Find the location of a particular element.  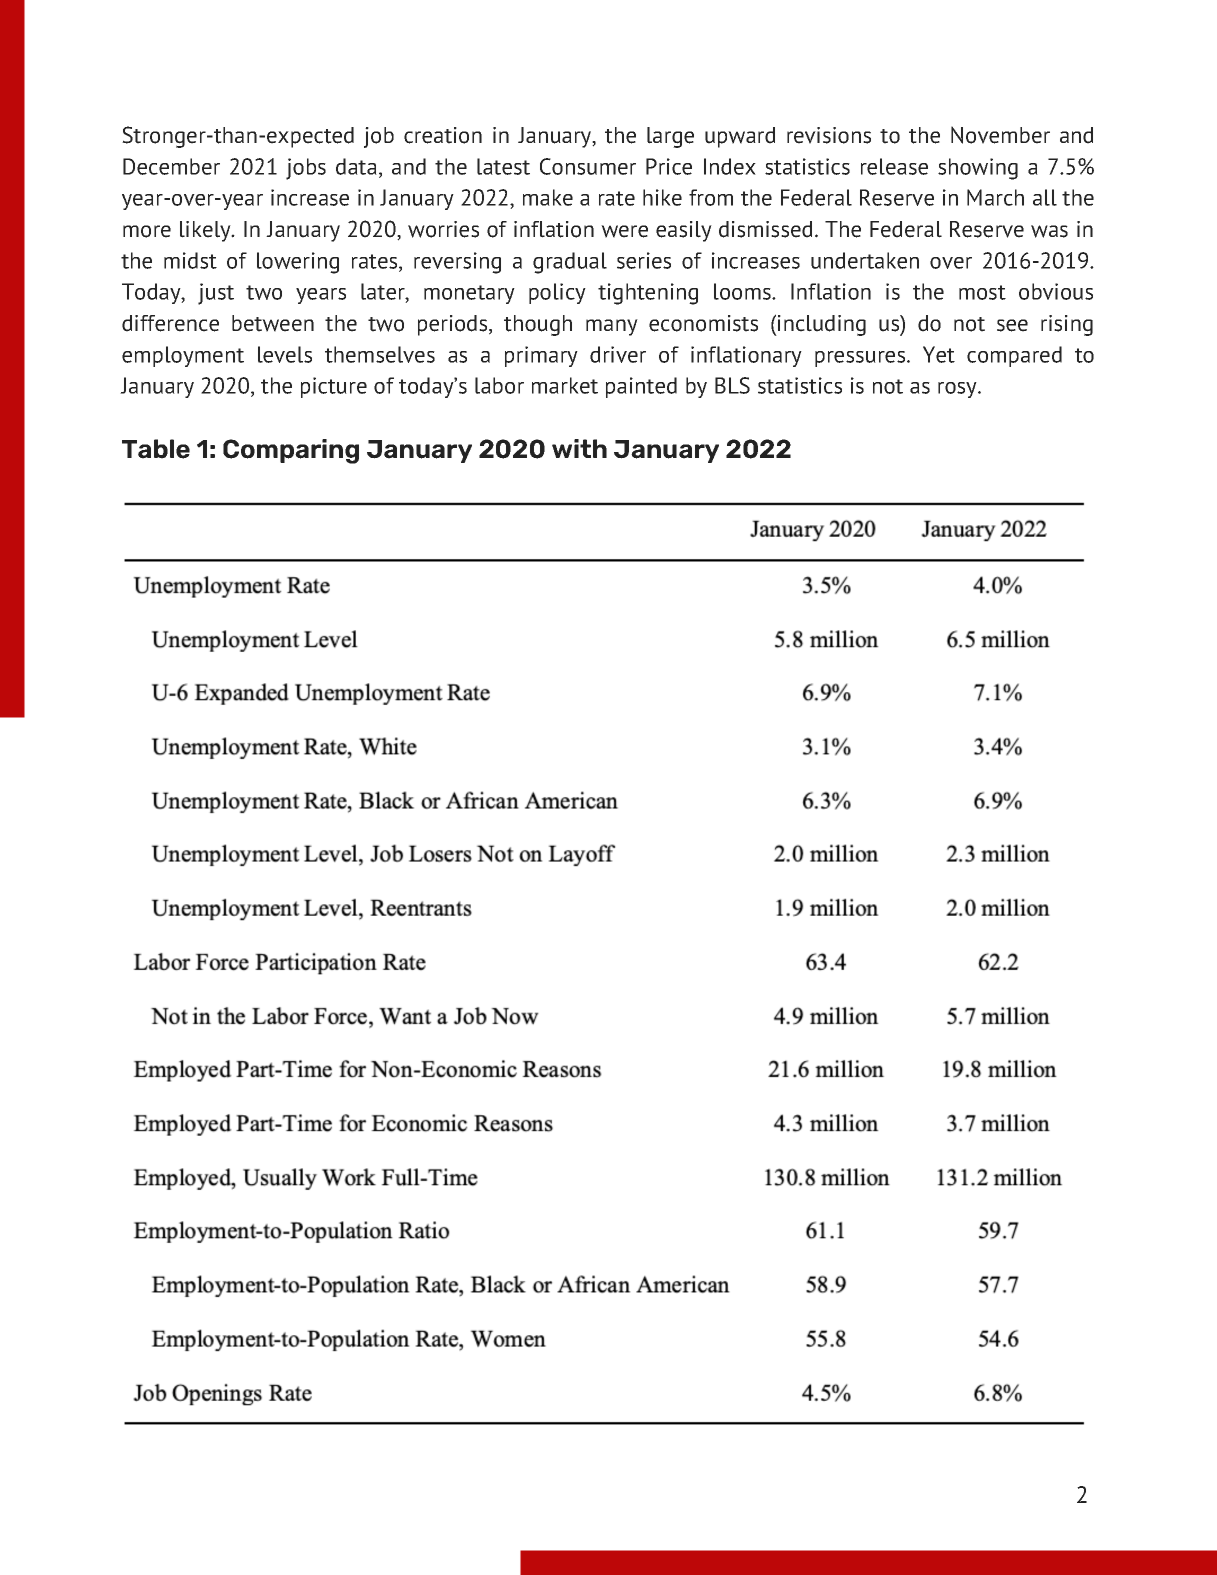

with is located at coordinates (579, 448).
